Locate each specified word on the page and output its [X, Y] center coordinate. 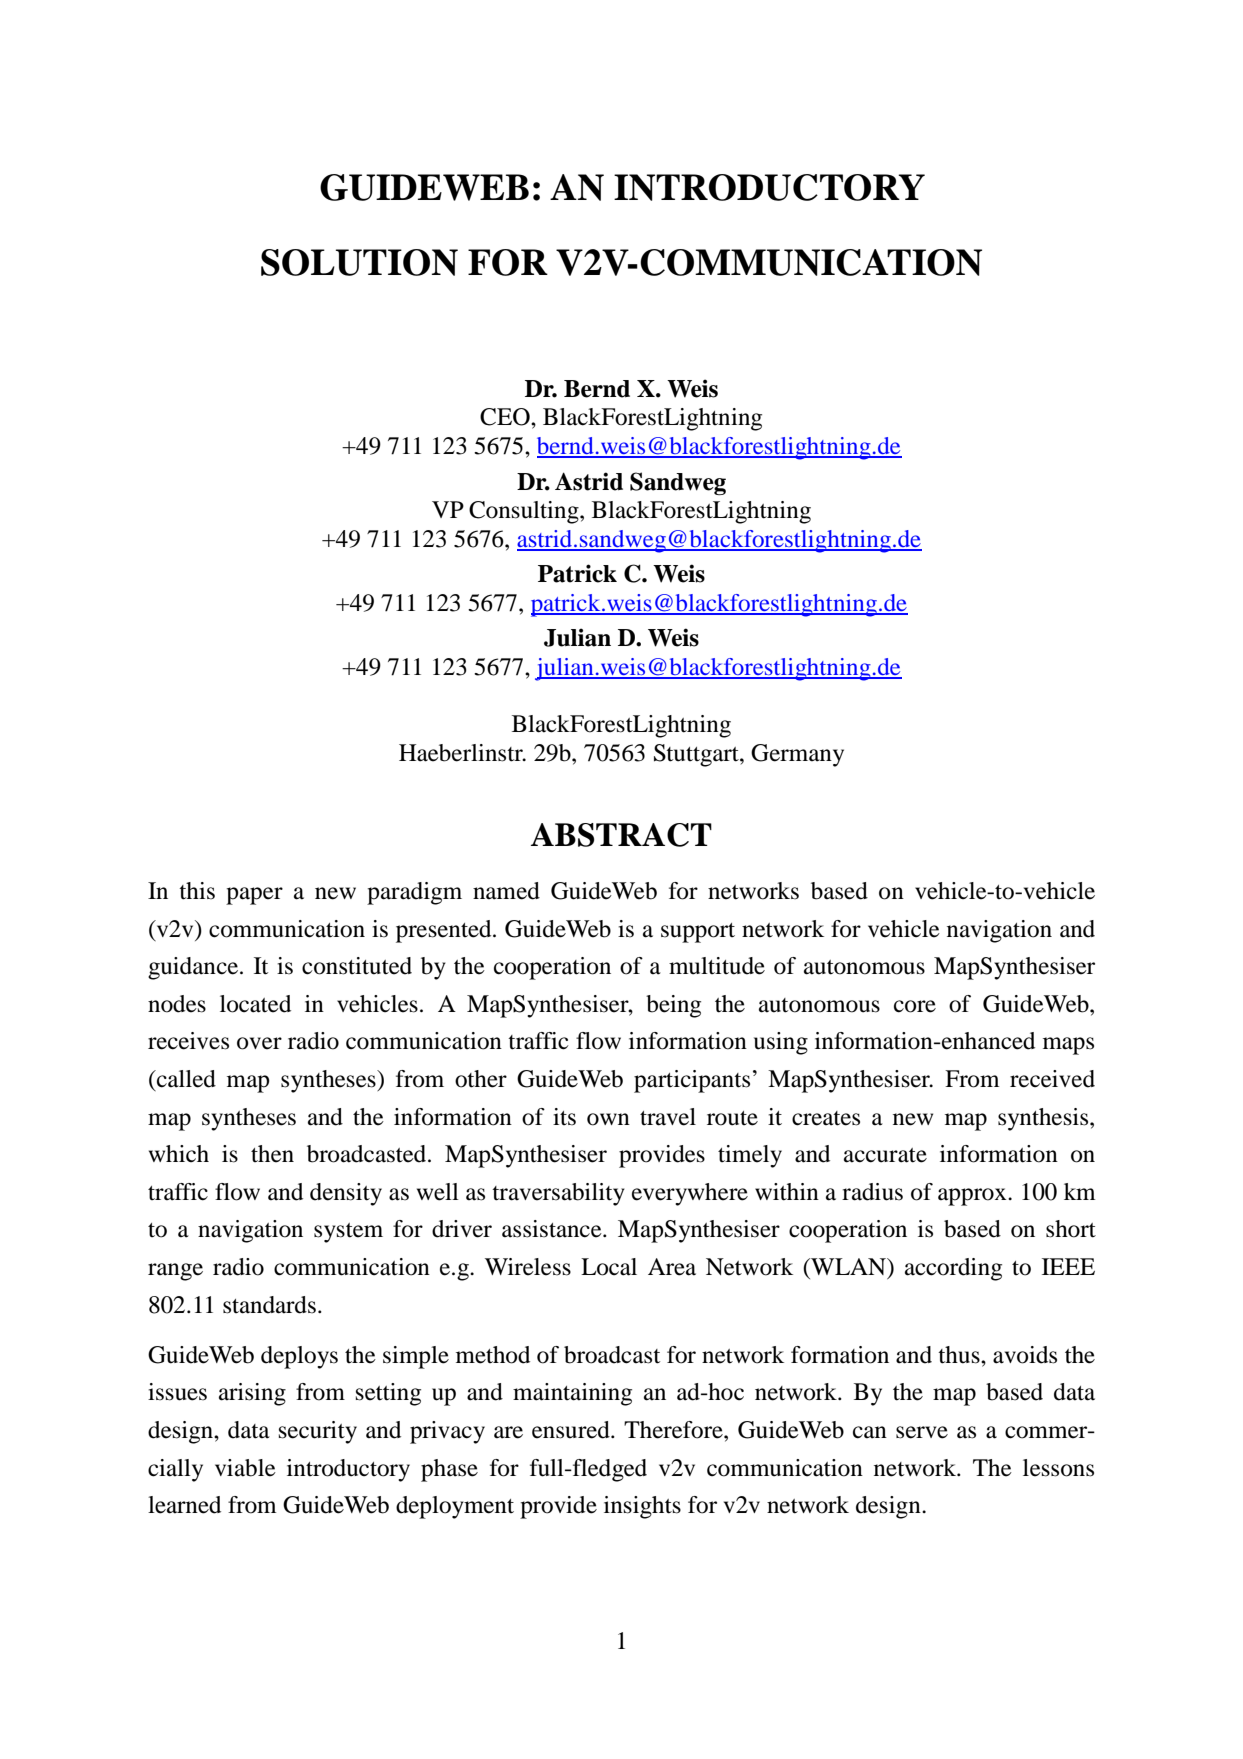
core [915, 1006]
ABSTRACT [621, 835]
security [318, 1432]
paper [254, 896]
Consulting [525, 512]
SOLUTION [359, 262]
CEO [506, 417]
